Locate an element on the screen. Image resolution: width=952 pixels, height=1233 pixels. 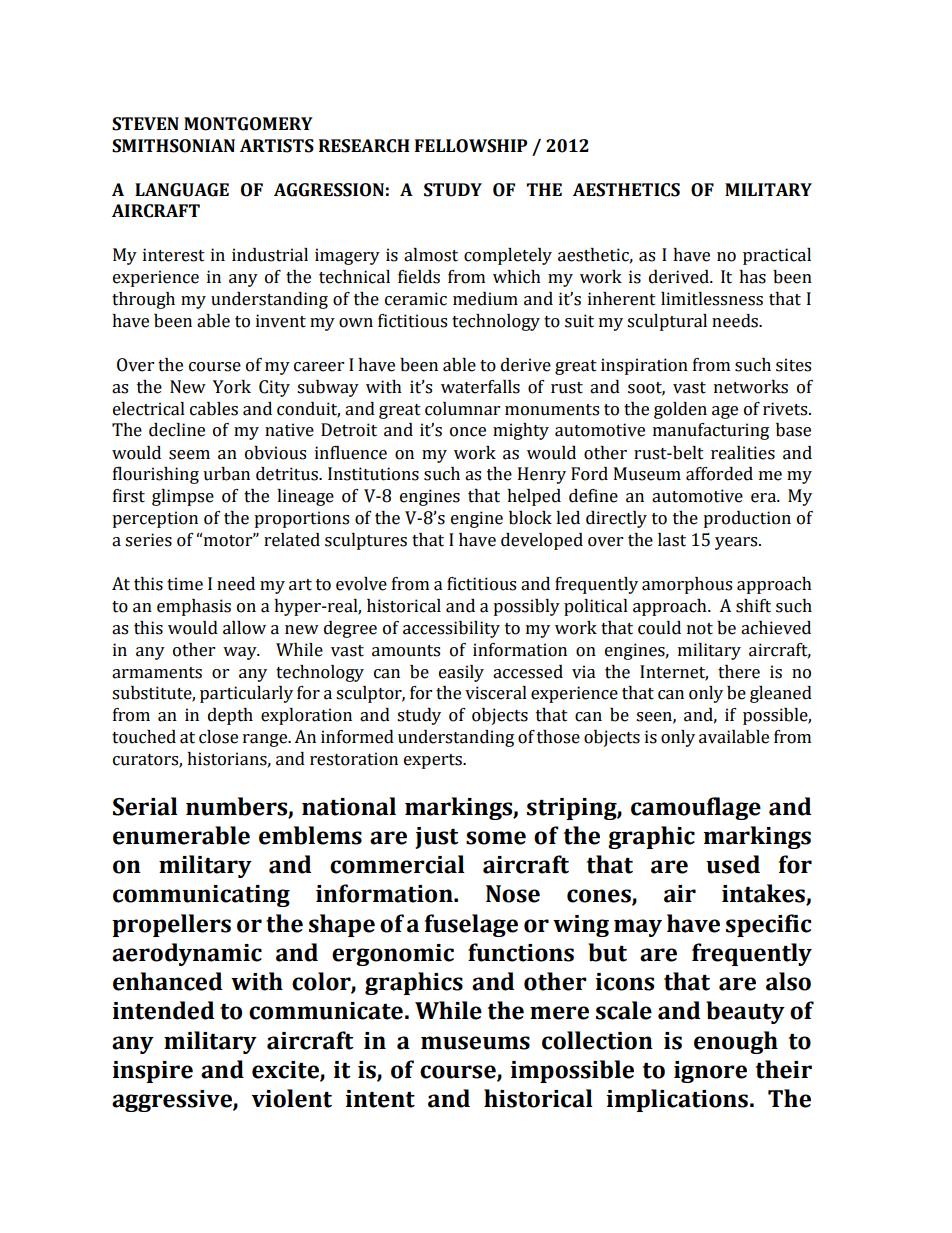
seem is located at coordinates (189, 455).
